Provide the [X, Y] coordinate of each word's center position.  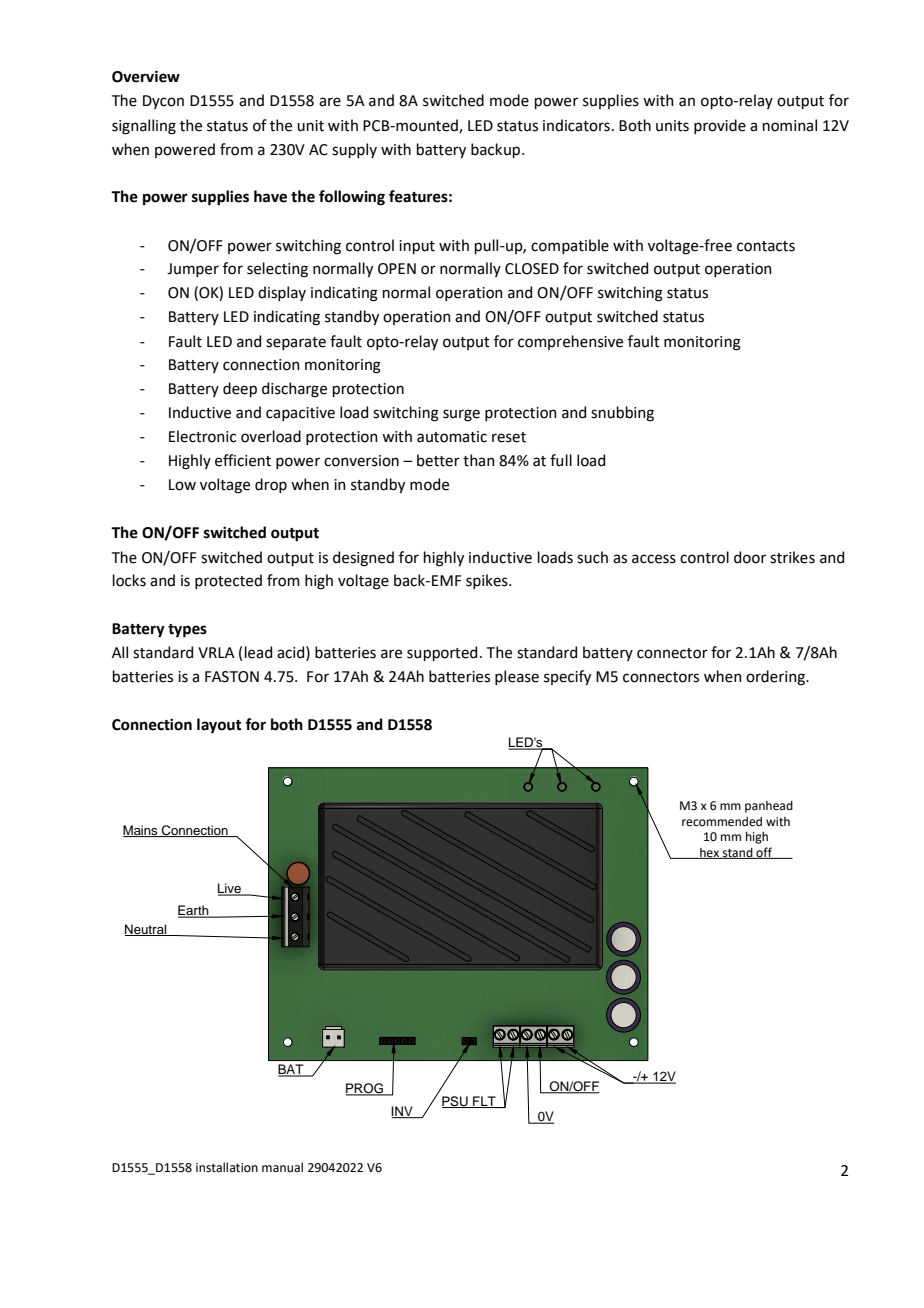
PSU [456, 1102]
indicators [576, 125]
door [750, 557]
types [187, 631]
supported [442, 653]
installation [227, 1167]
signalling [144, 127]
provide [720, 126]
